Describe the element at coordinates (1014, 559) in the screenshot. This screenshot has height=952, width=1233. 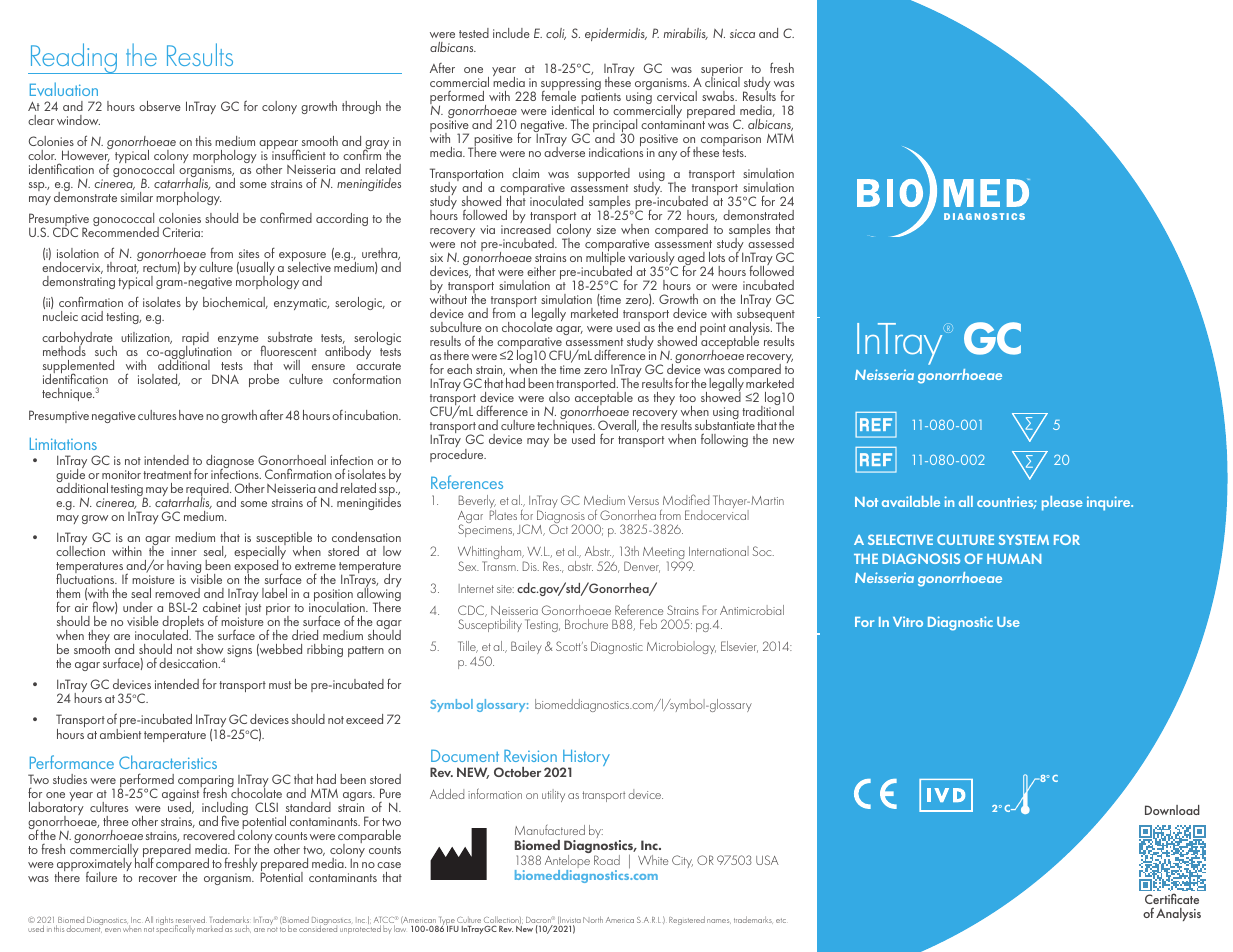
I see `HUMAN` at that location.
